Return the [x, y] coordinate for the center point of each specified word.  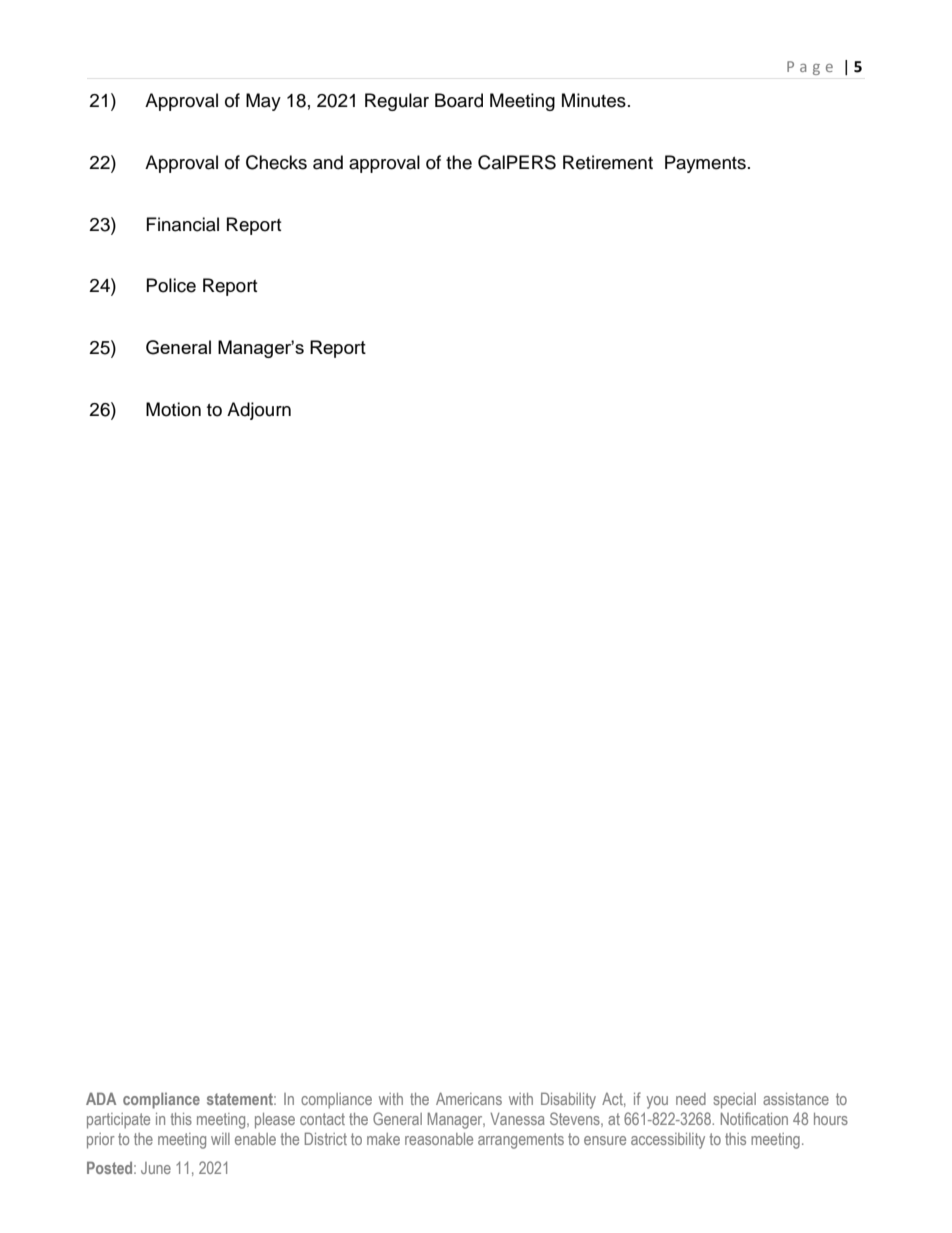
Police [171, 285]
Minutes [594, 100]
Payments [705, 164]
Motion [173, 409]
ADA [101, 1098]
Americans [469, 1099]
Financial [183, 224]
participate [118, 1121]
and [328, 162]
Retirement [608, 162]
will [220, 1139]
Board [459, 100]
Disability [568, 1100]
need [691, 1099]
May [263, 102]
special [734, 1101]
